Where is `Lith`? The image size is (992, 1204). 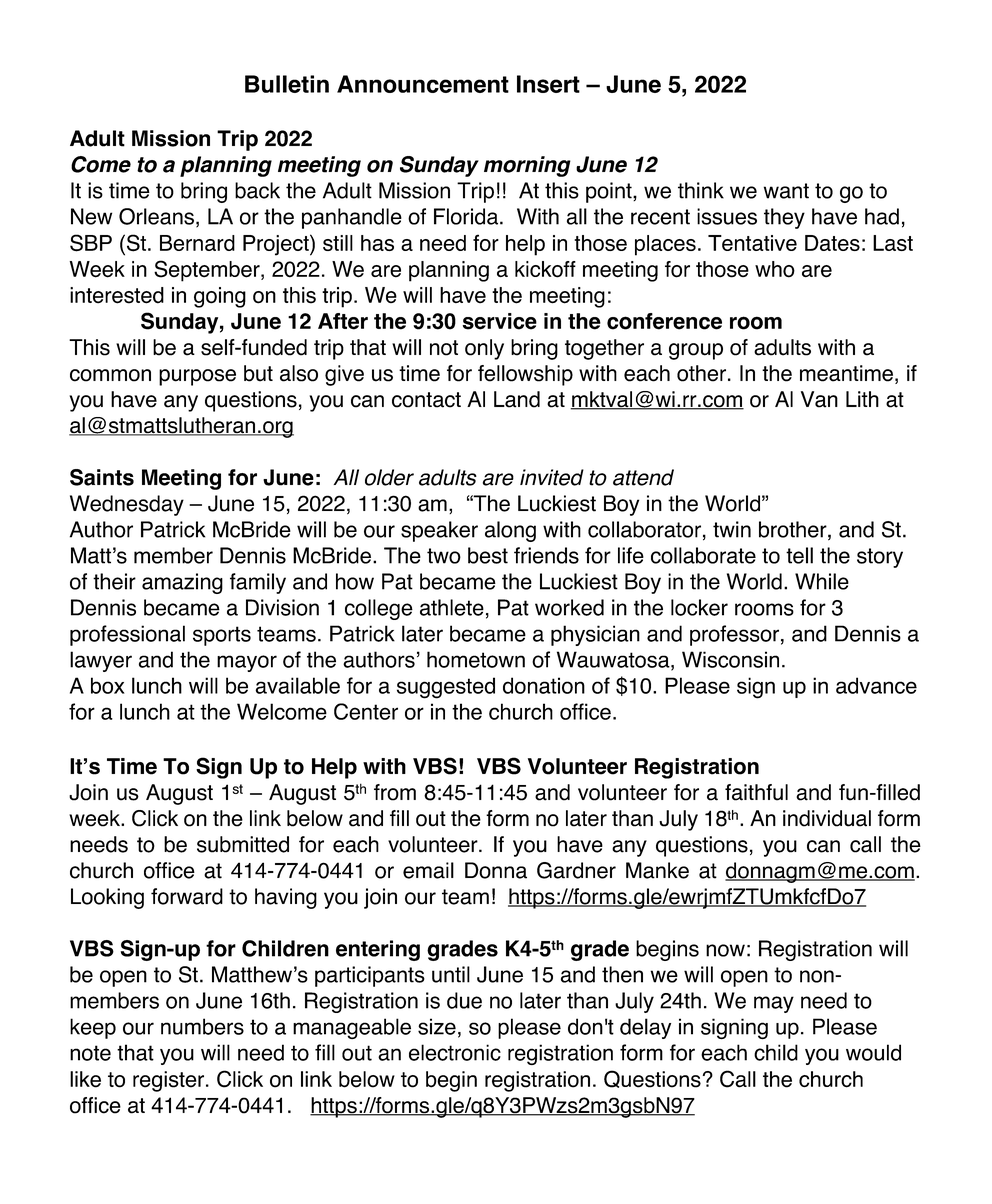
Lith is located at coordinates (862, 399).
